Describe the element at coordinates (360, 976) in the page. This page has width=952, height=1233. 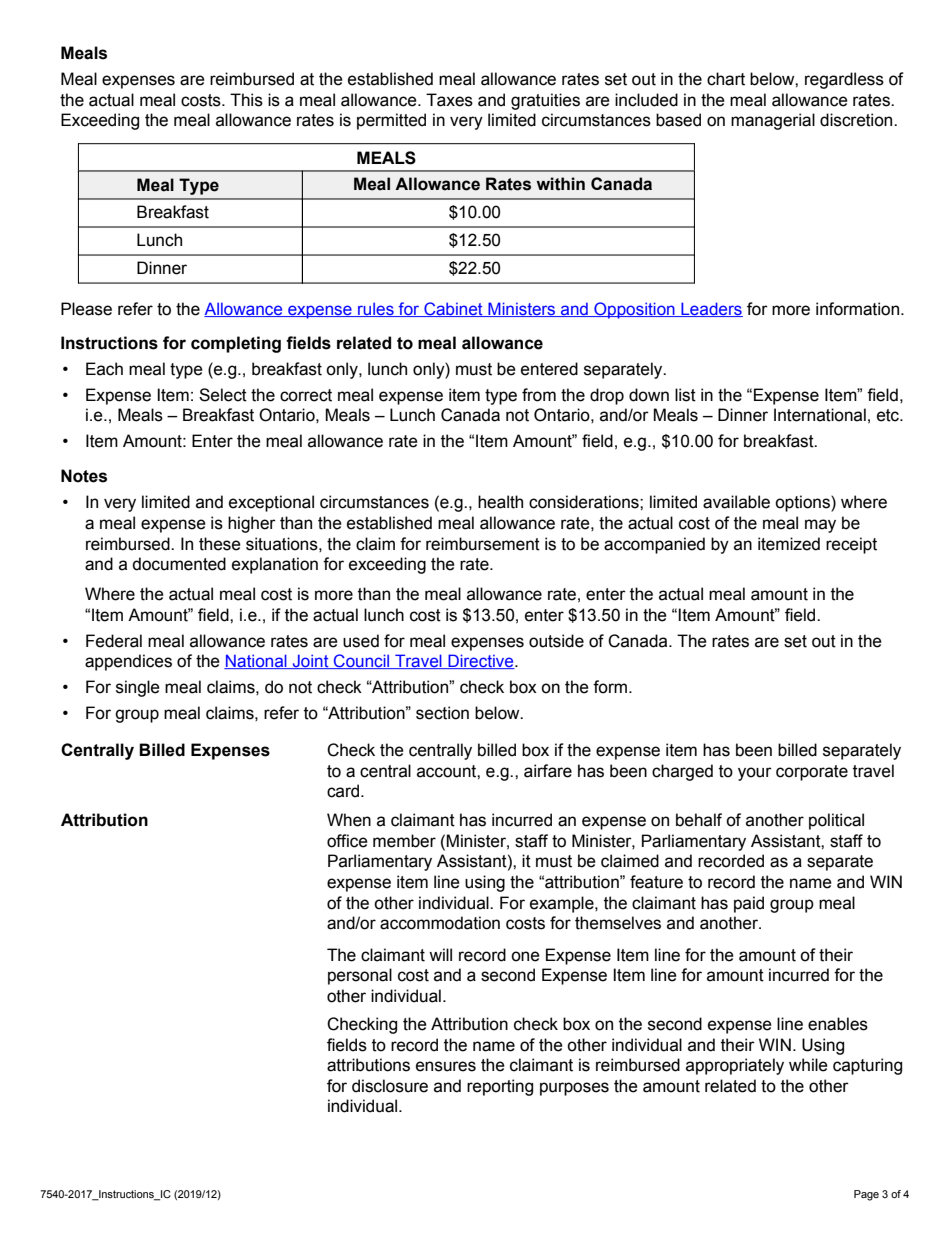
I see `personal` at that location.
